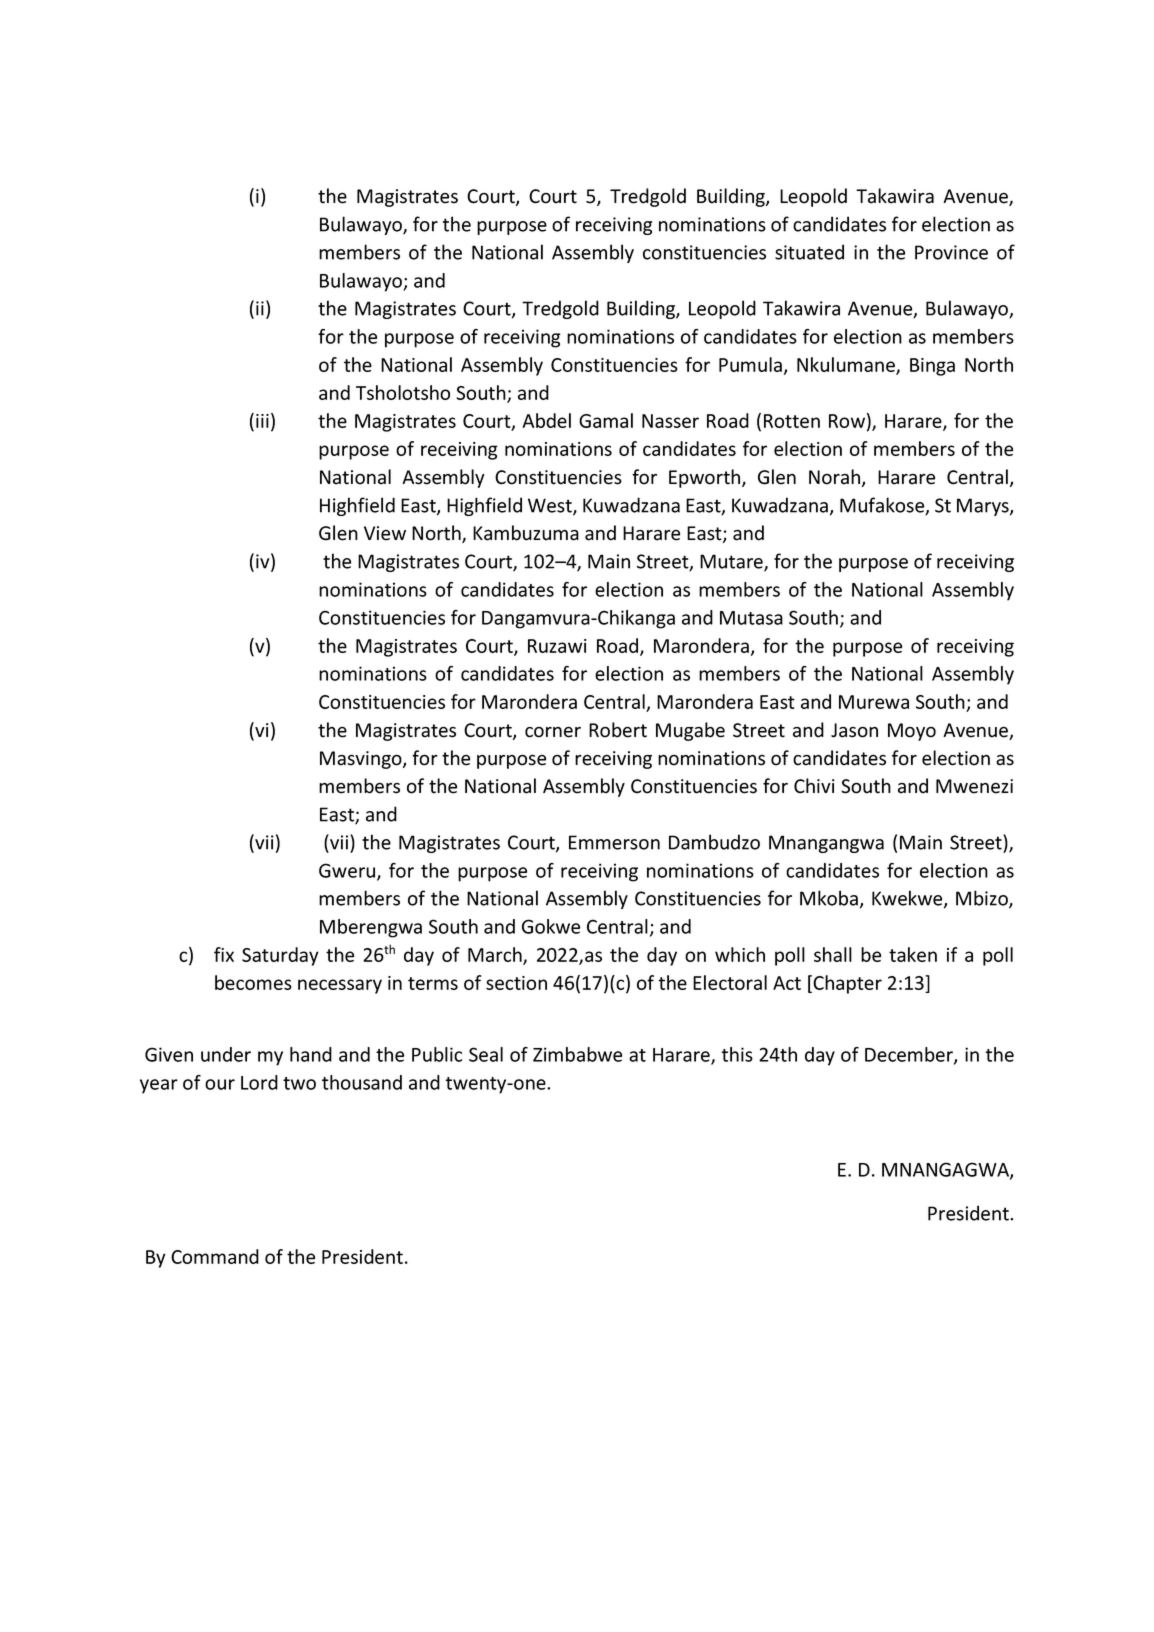  Describe the element at coordinates (910, 1055) in the image. I see `December` at that location.
